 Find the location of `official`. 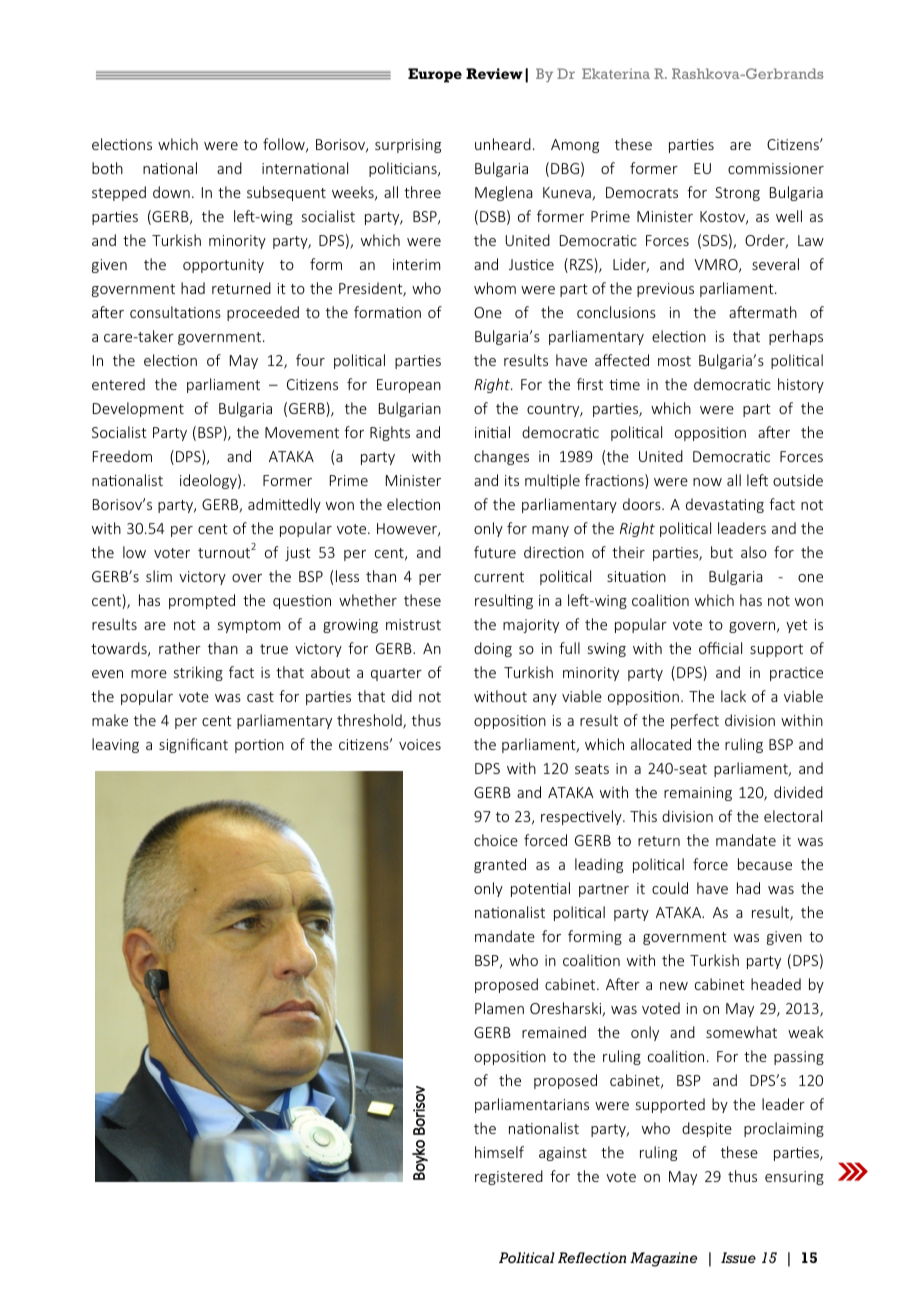

official is located at coordinates (720, 648).
